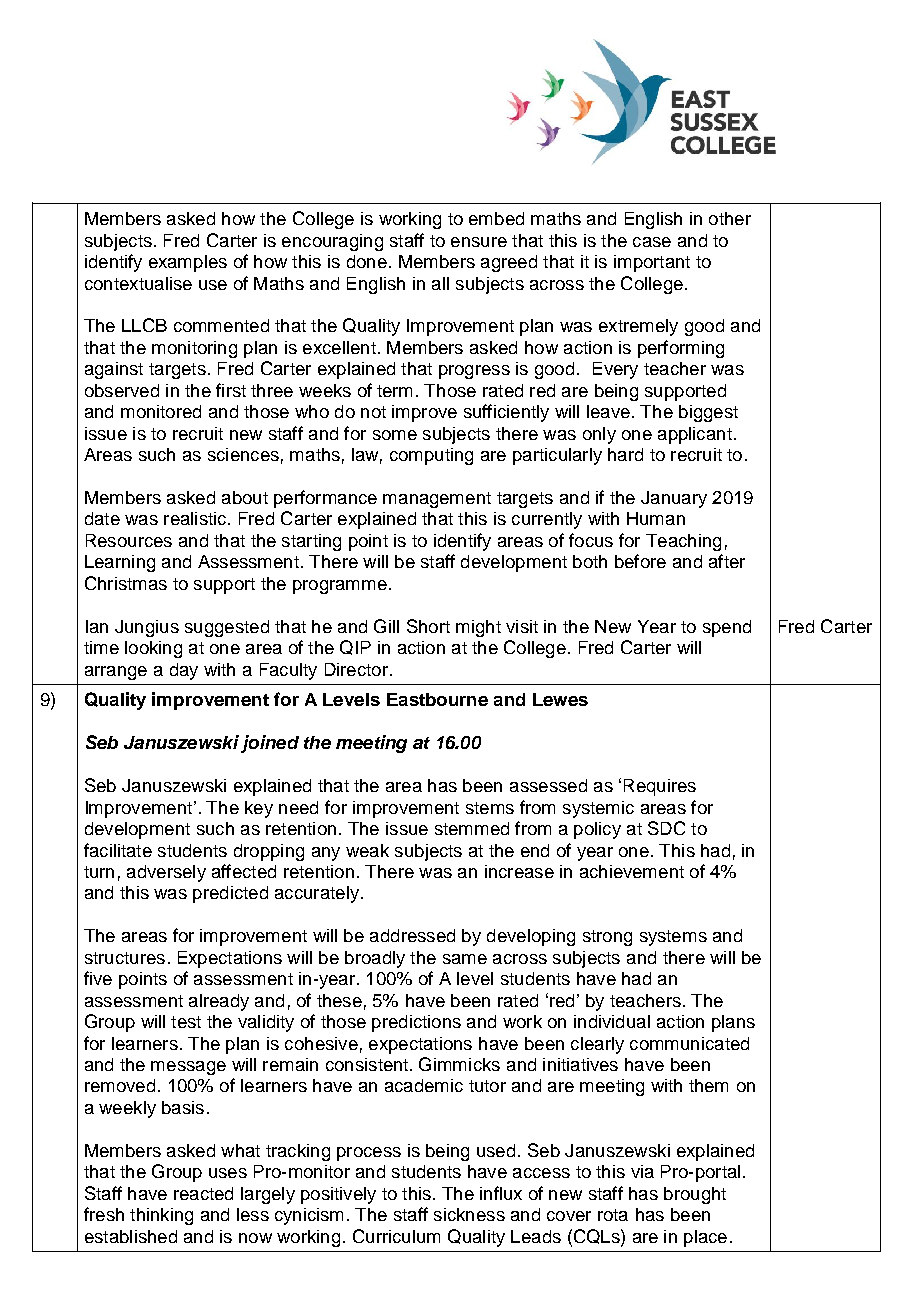  I want to click on done, so click(367, 261).
